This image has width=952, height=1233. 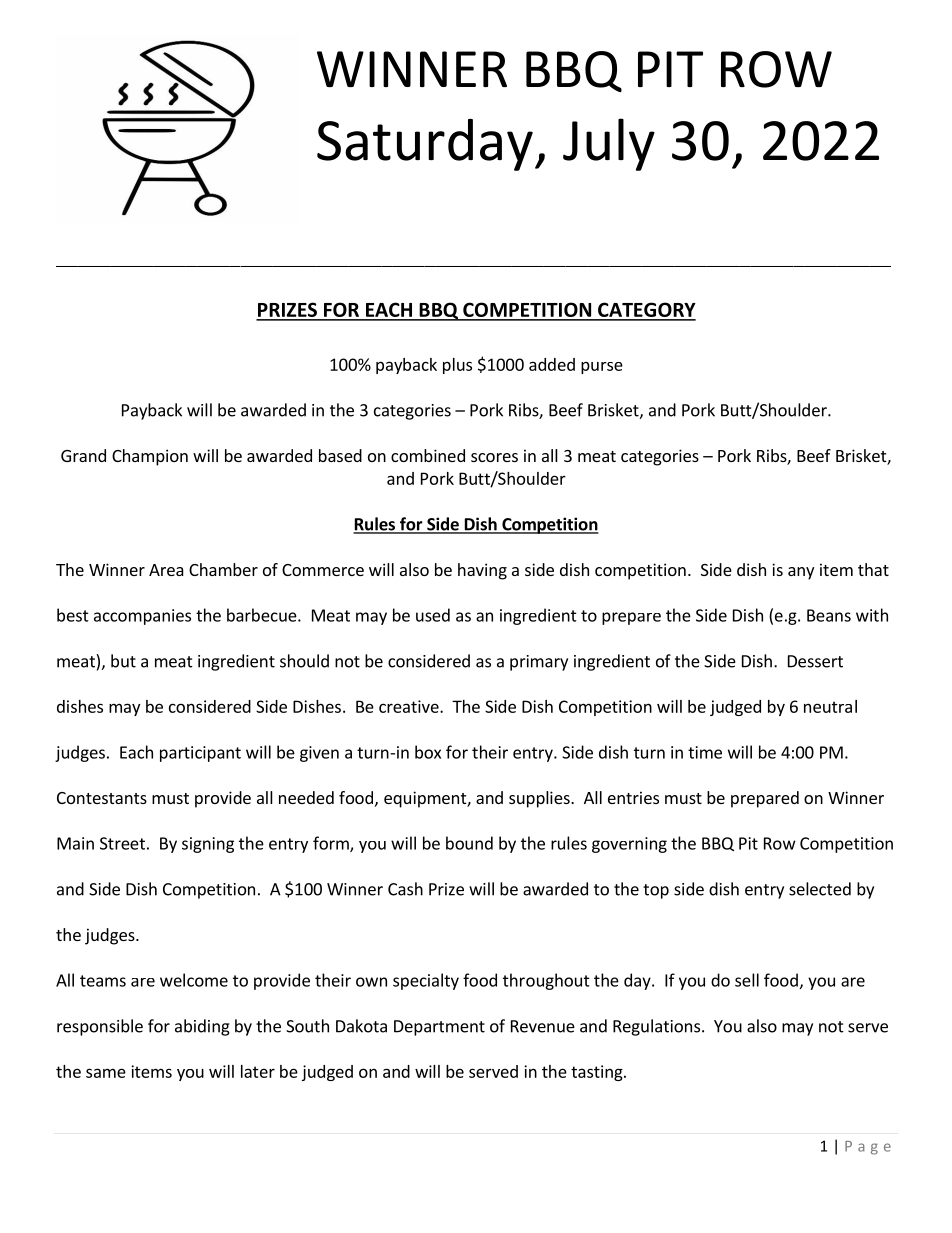 What do you see at coordinates (602, 368) in the image?
I see `purse` at bounding box center [602, 368].
